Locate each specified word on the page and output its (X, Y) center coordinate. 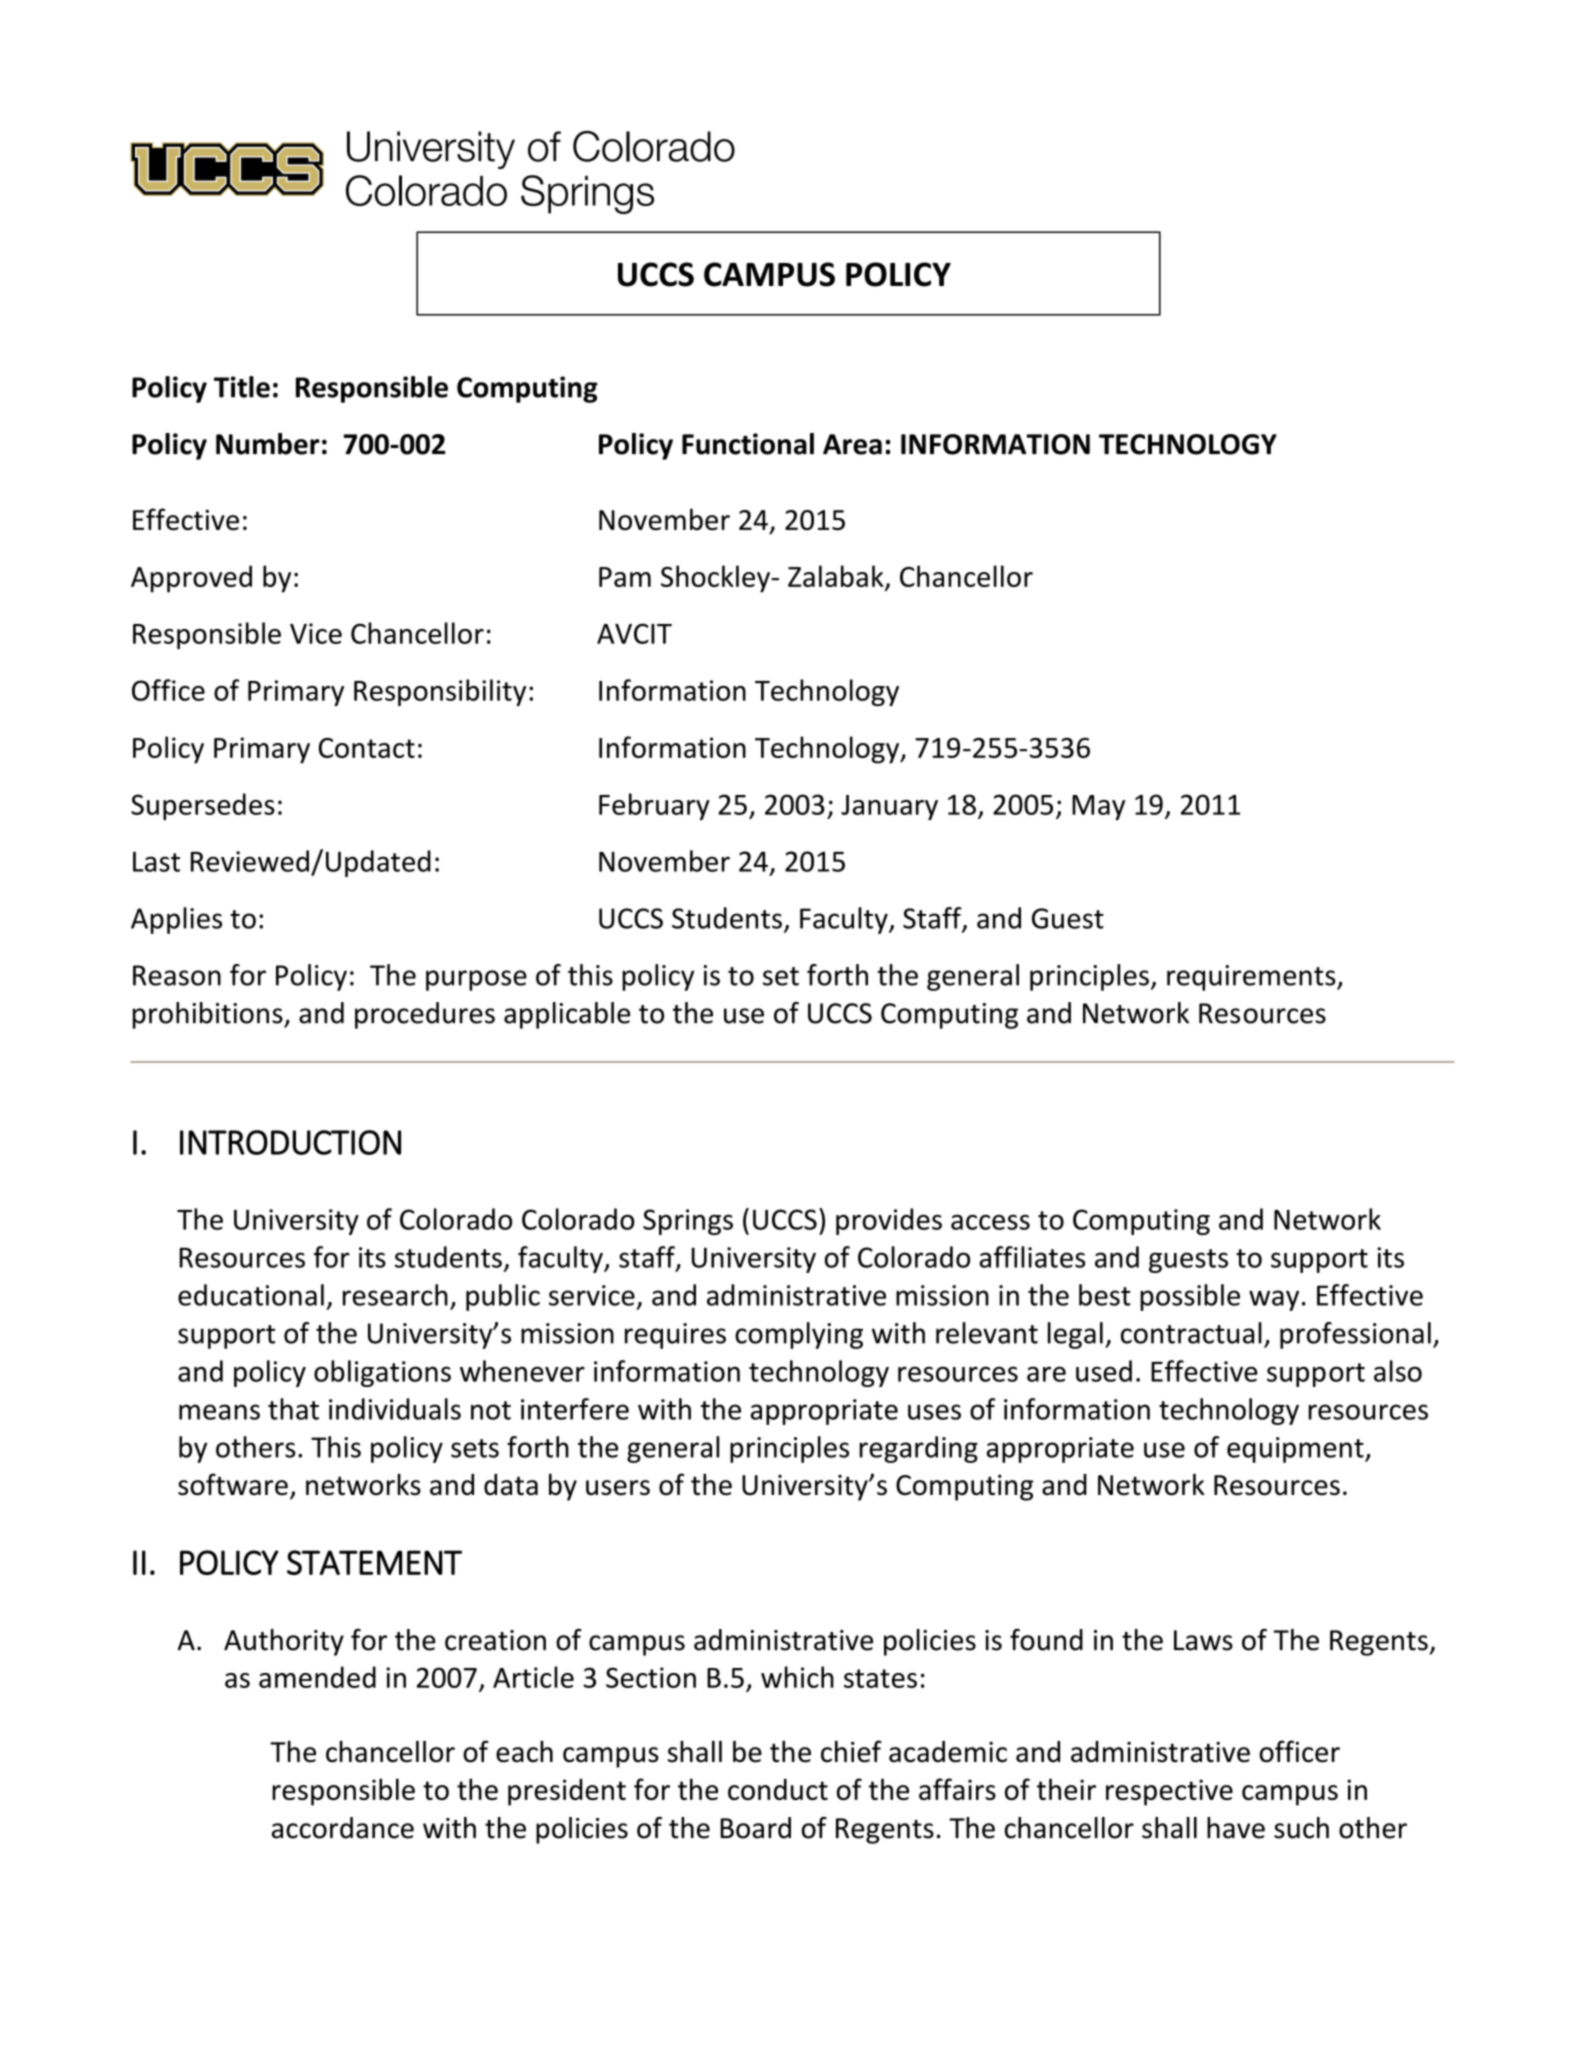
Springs (688, 1222)
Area (852, 444)
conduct (778, 1789)
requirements (1252, 978)
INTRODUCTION (290, 1142)
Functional (748, 444)
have (1236, 1828)
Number (268, 444)
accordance (343, 1828)
